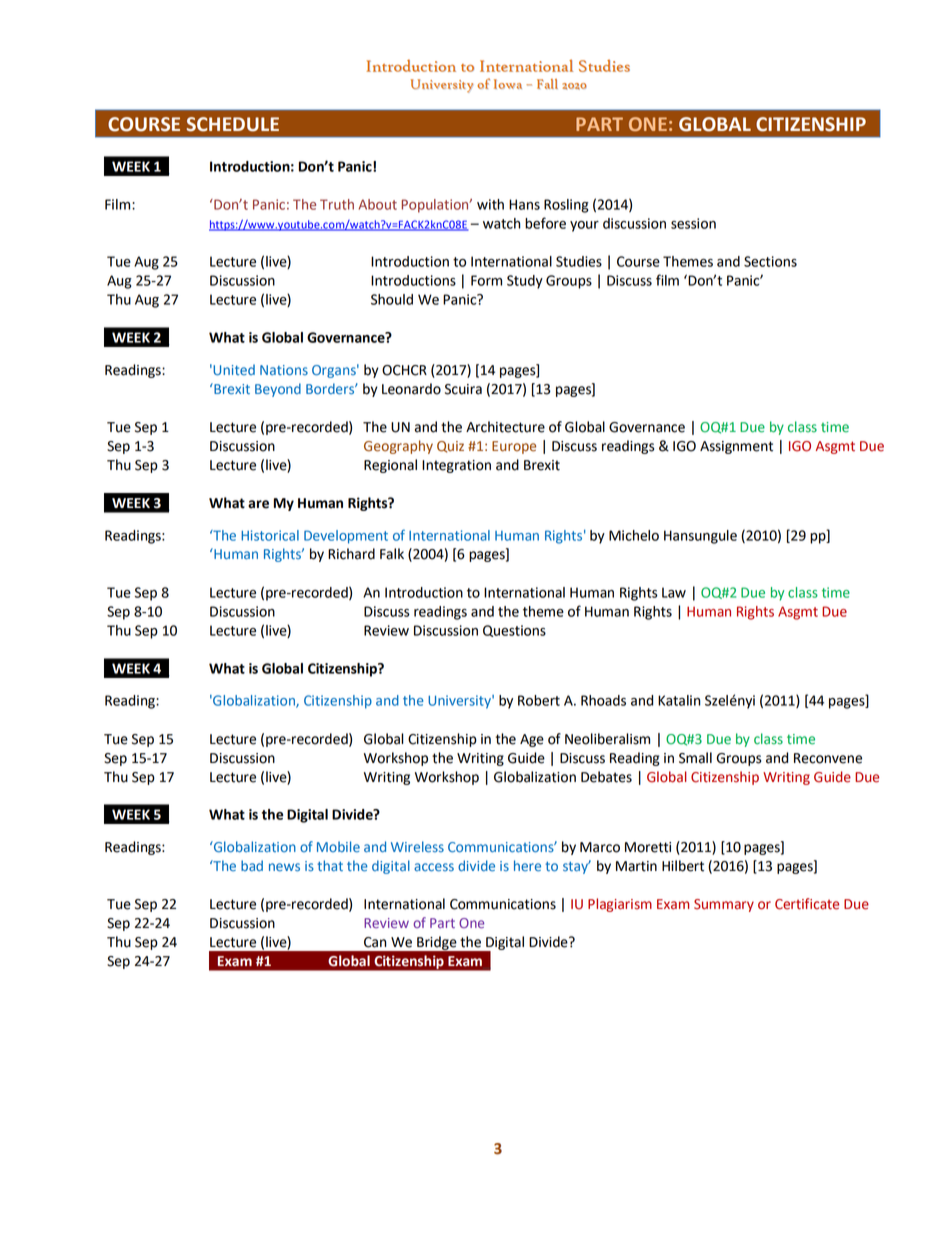 This page has height=1233, width=952. I want to click on Small, so click(695, 758).
